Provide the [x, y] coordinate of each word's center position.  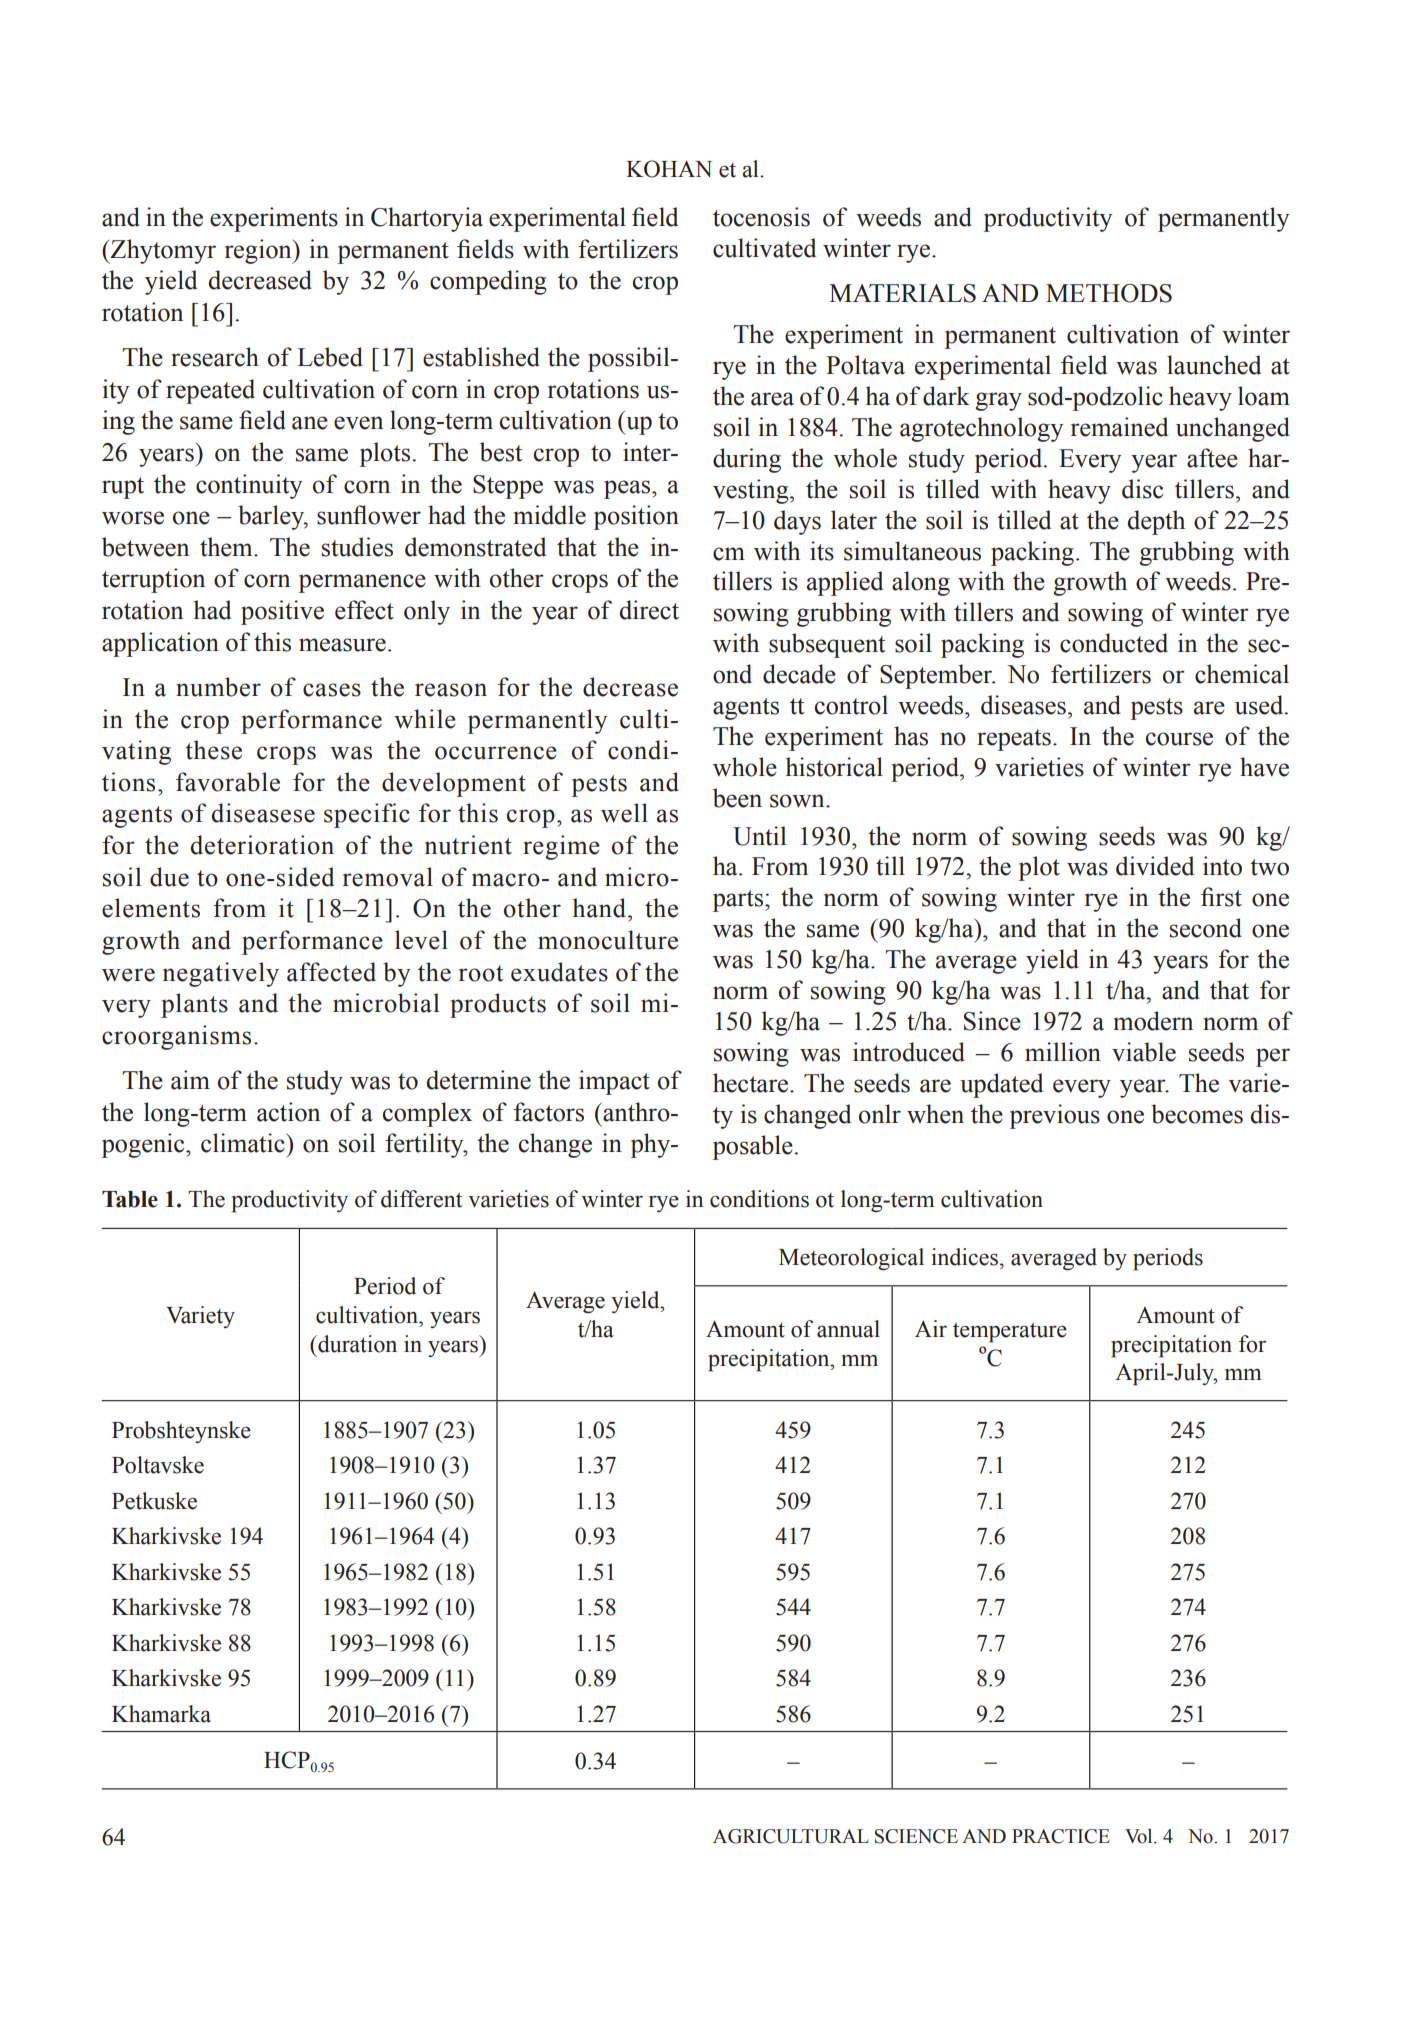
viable [1144, 1052]
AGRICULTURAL [791, 1836]
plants [194, 1005]
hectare [752, 1083]
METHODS [1109, 293]
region [259, 251]
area [772, 399]
